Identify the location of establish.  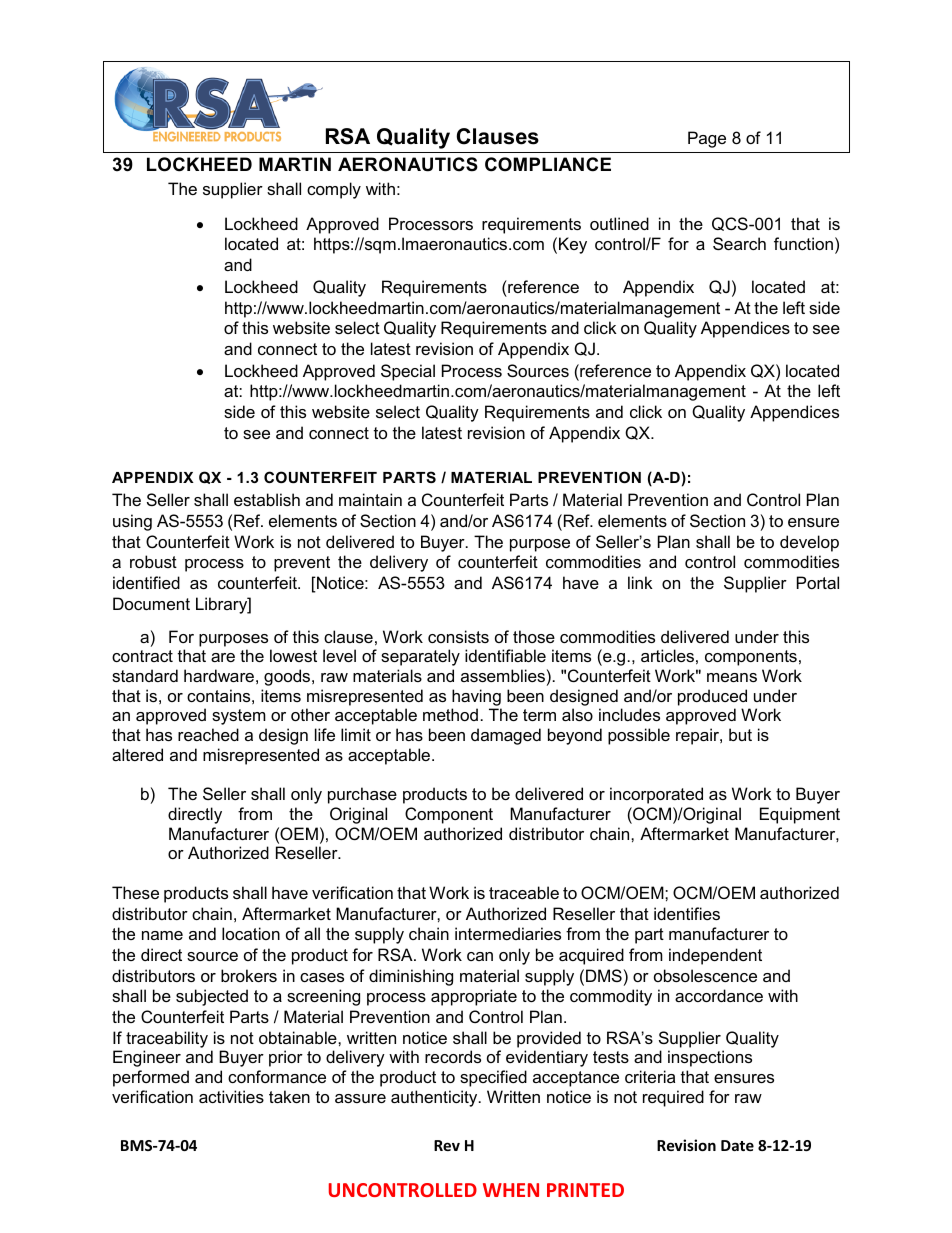
(267, 499).
